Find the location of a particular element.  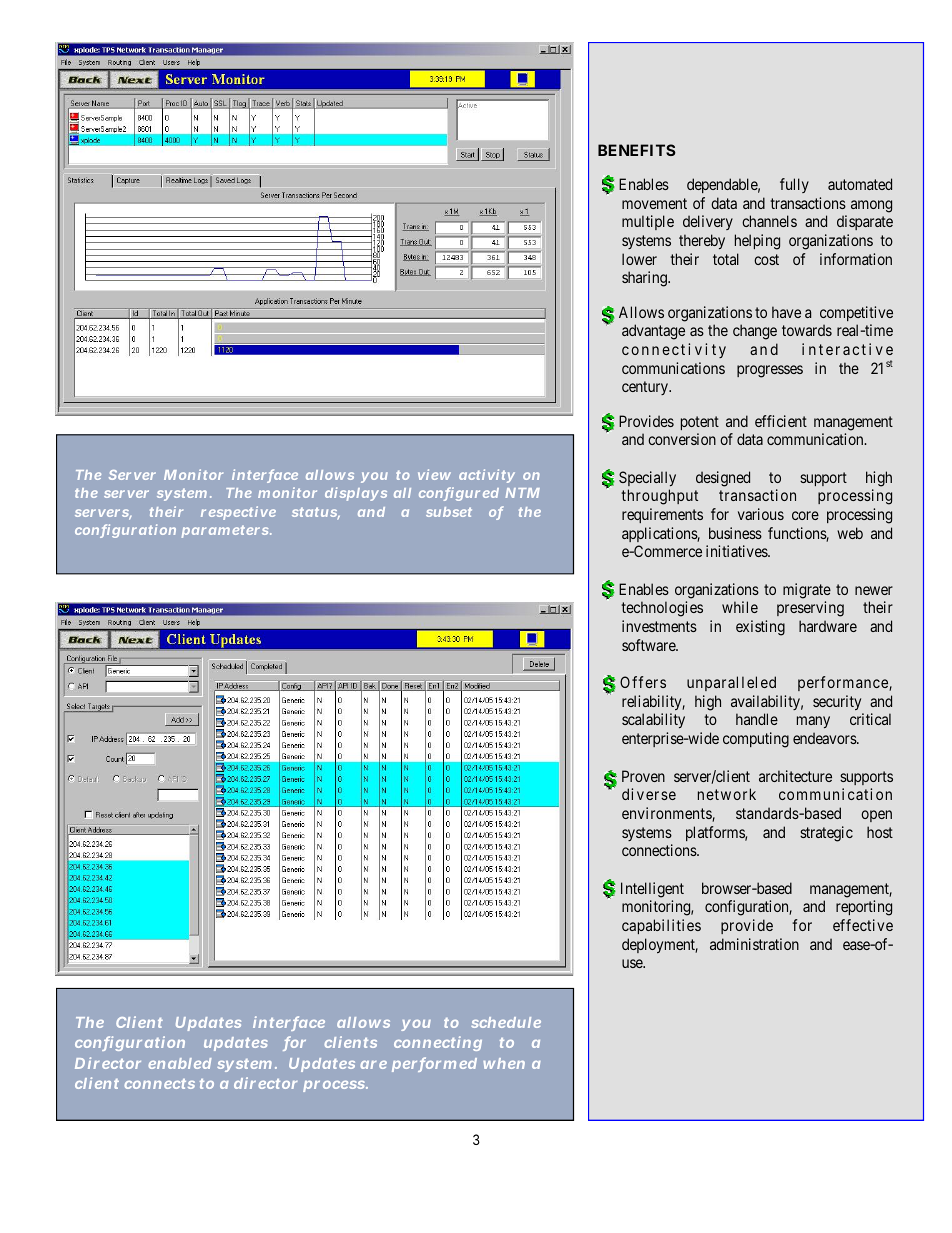

core is located at coordinates (805, 515).
